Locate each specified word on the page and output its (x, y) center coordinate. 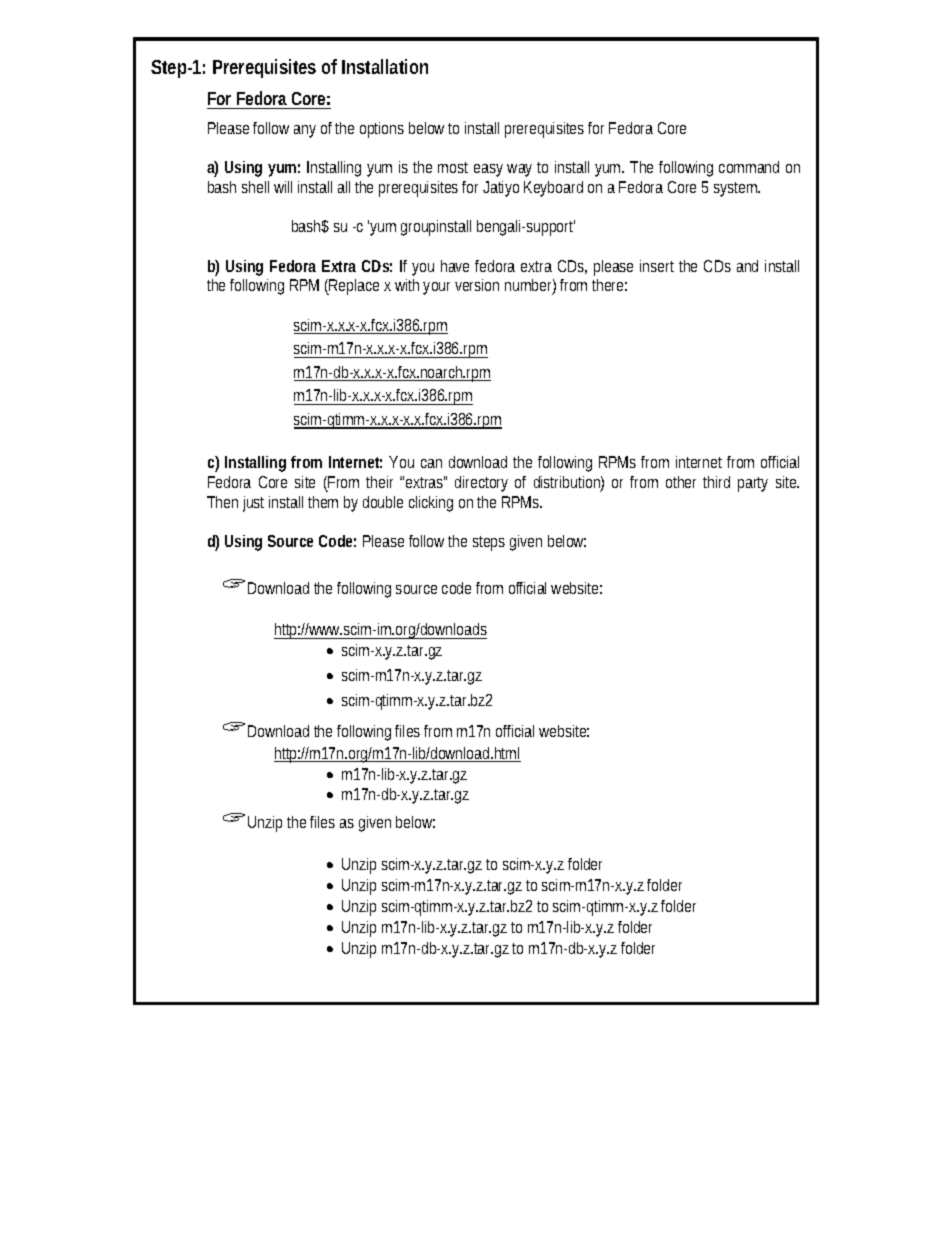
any (305, 131)
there (609, 285)
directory (481, 484)
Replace (353, 287)
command (749, 167)
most (453, 167)
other (681, 482)
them (323, 502)
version (477, 285)
